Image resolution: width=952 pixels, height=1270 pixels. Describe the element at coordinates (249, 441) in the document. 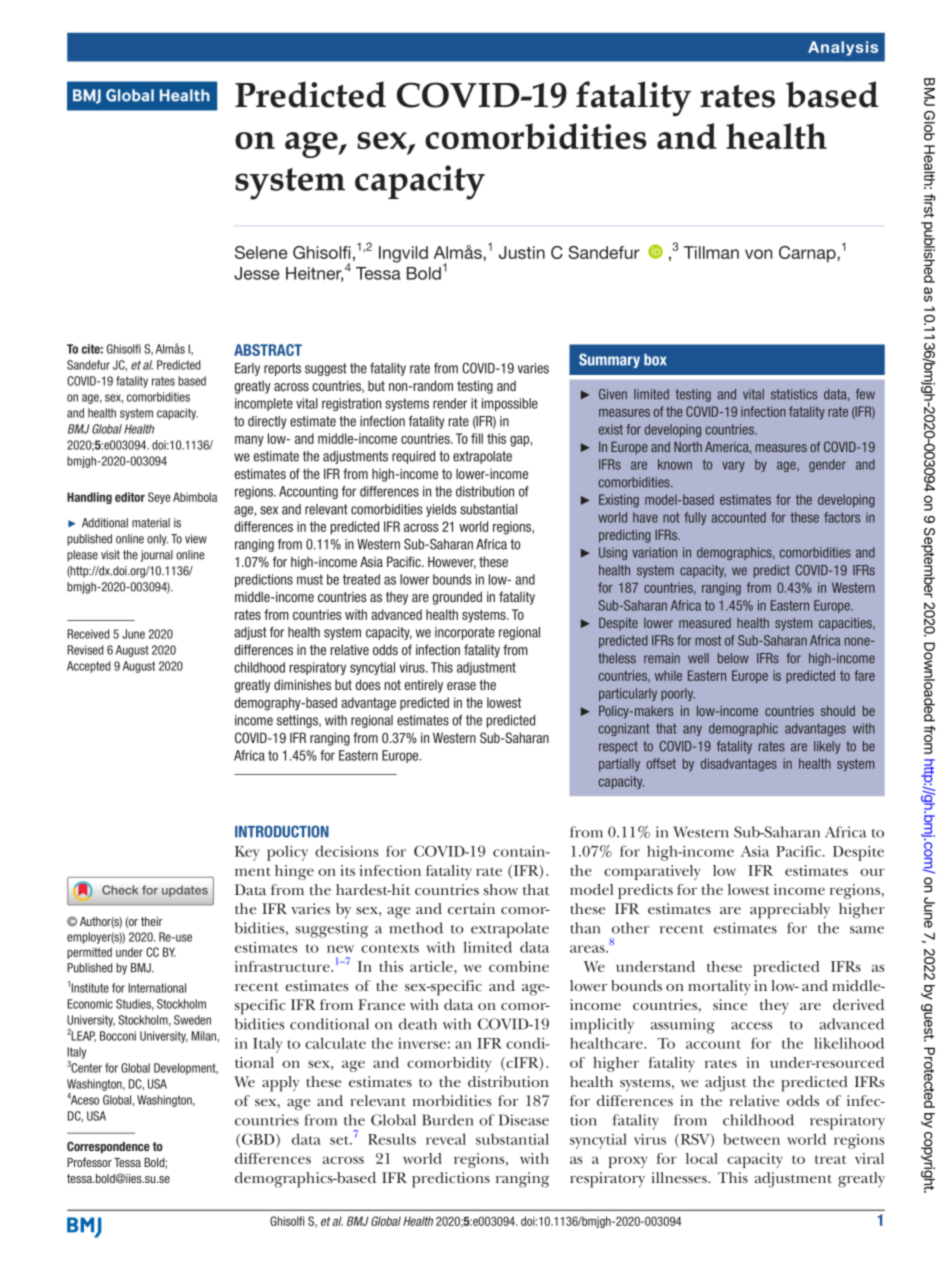

I see `many` at that location.
